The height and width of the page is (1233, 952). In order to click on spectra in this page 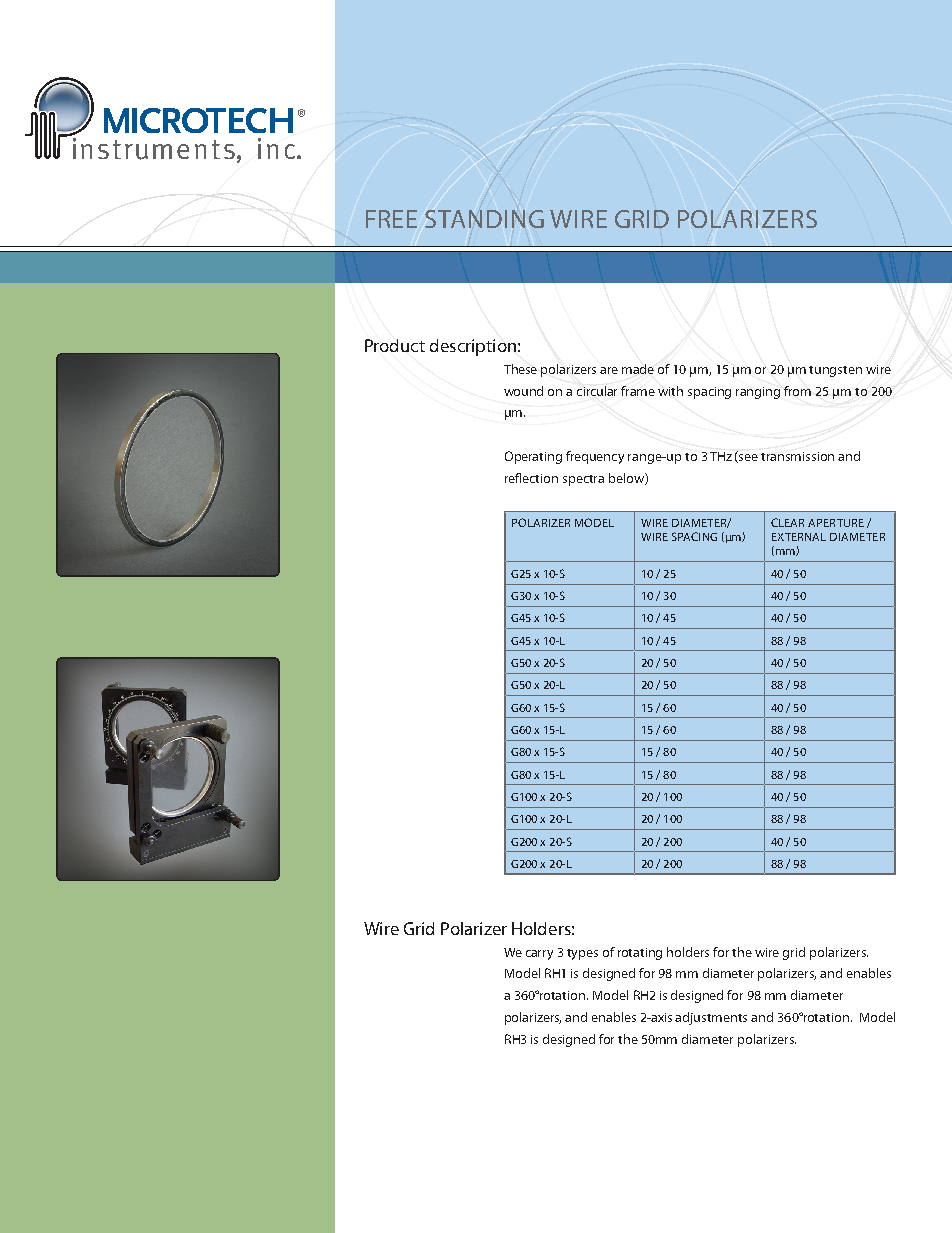, I will do `click(583, 480)`.
